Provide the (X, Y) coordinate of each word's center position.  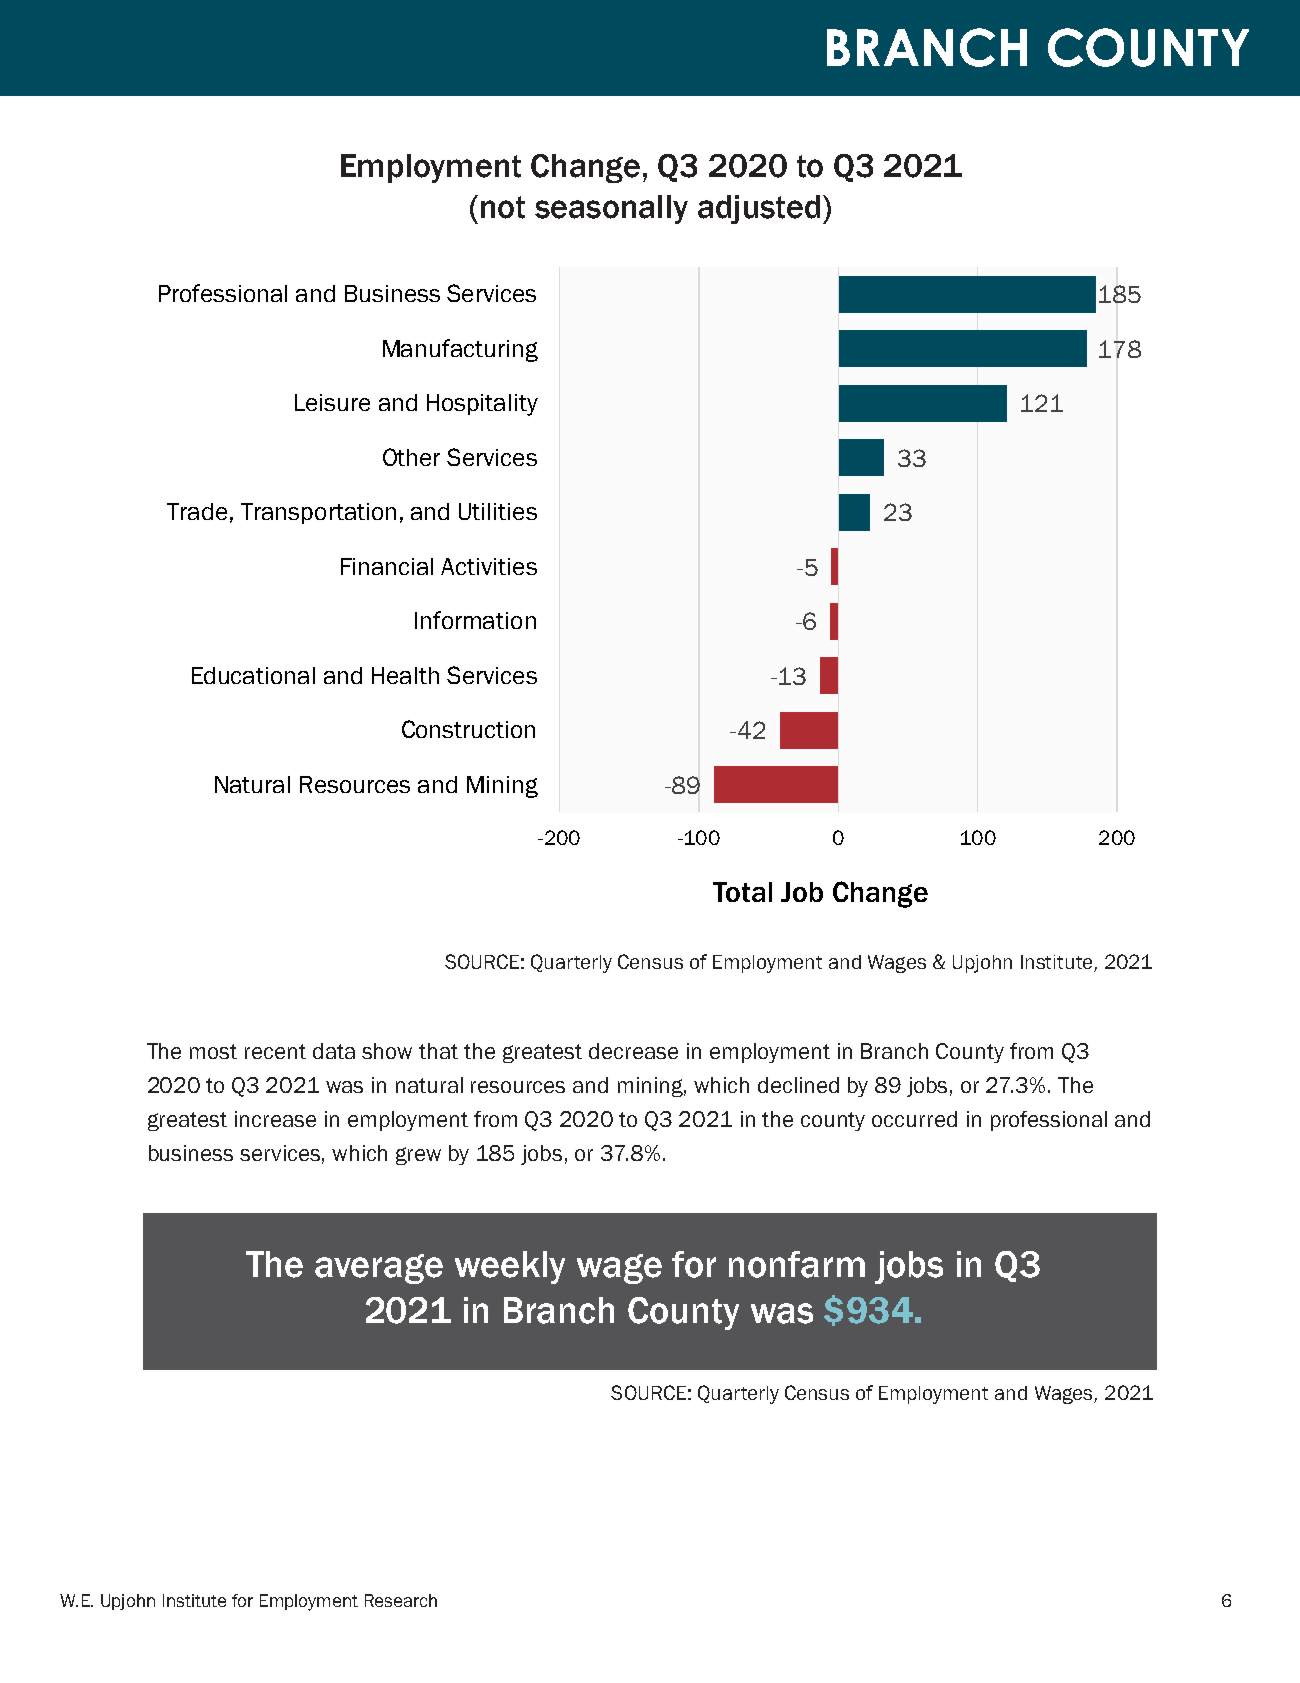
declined (798, 1085)
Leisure (332, 402)
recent (275, 1051)
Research (401, 1600)
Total (742, 892)
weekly (510, 1267)
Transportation (318, 513)
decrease (633, 1051)
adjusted (759, 209)
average (379, 1269)
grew (418, 1156)
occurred (914, 1119)
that (438, 1051)
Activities (489, 566)
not (503, 207)
